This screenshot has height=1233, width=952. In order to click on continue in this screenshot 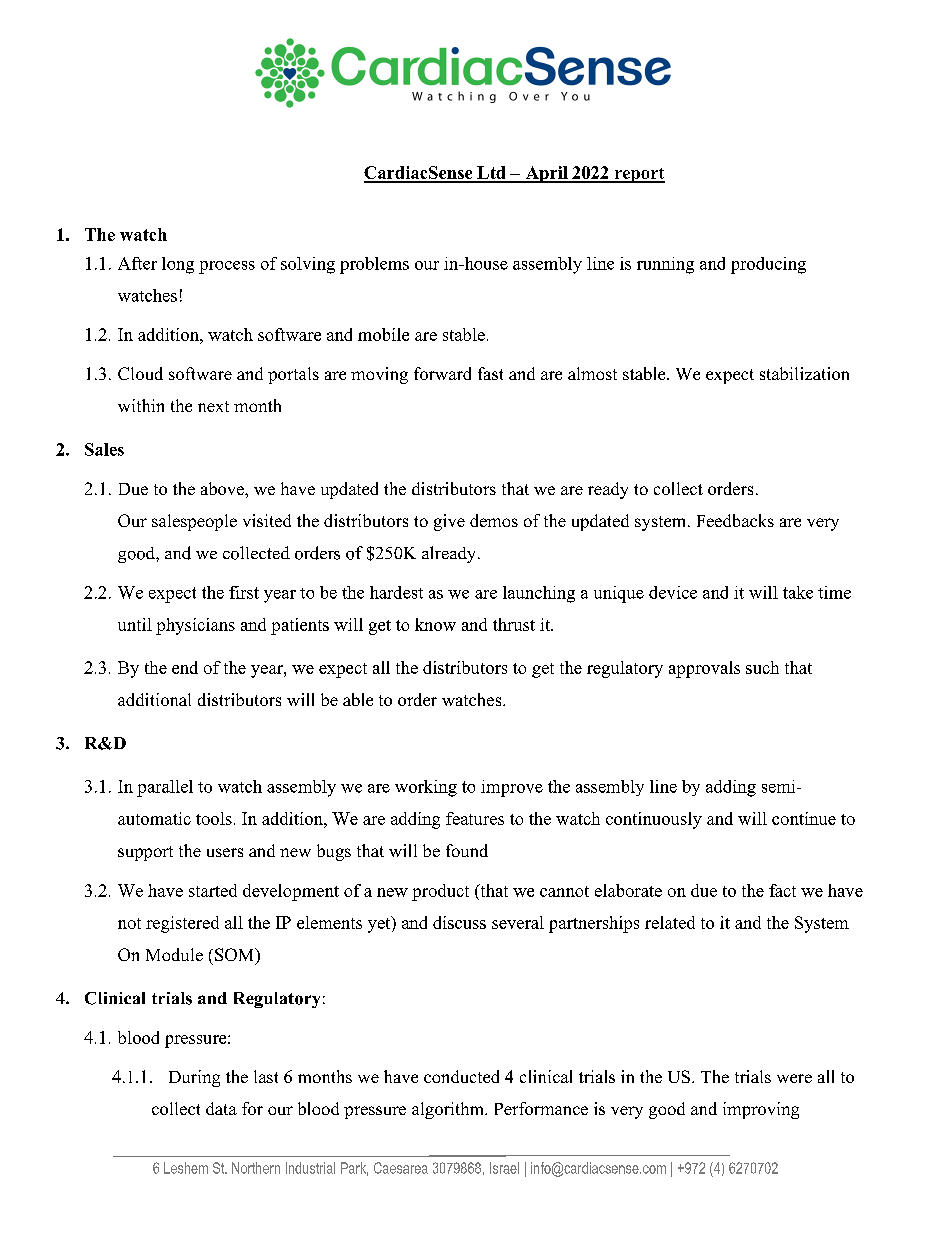, I will do `click(804, 818)`.
